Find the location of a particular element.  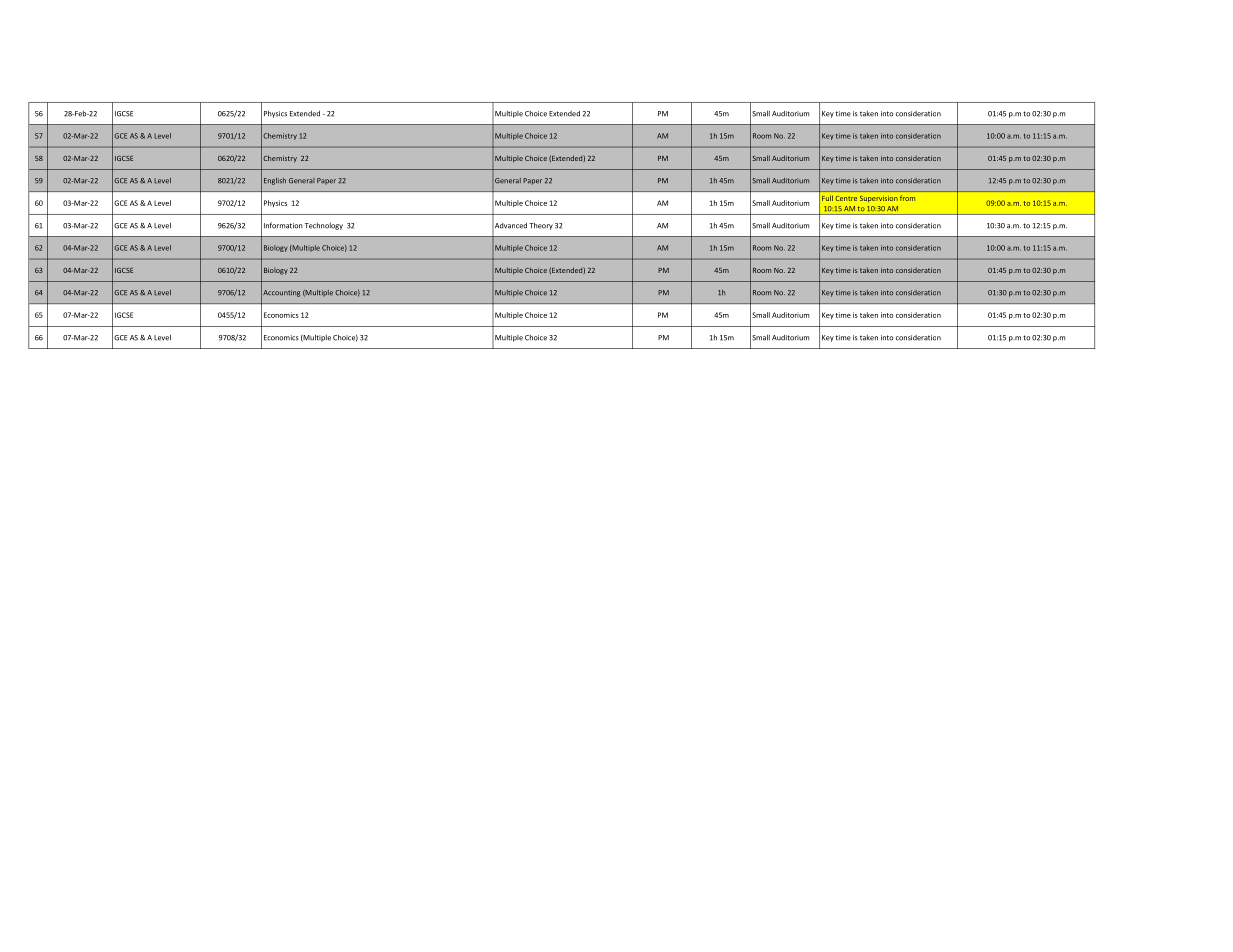

Technology is located at coordinates (324, 226).
